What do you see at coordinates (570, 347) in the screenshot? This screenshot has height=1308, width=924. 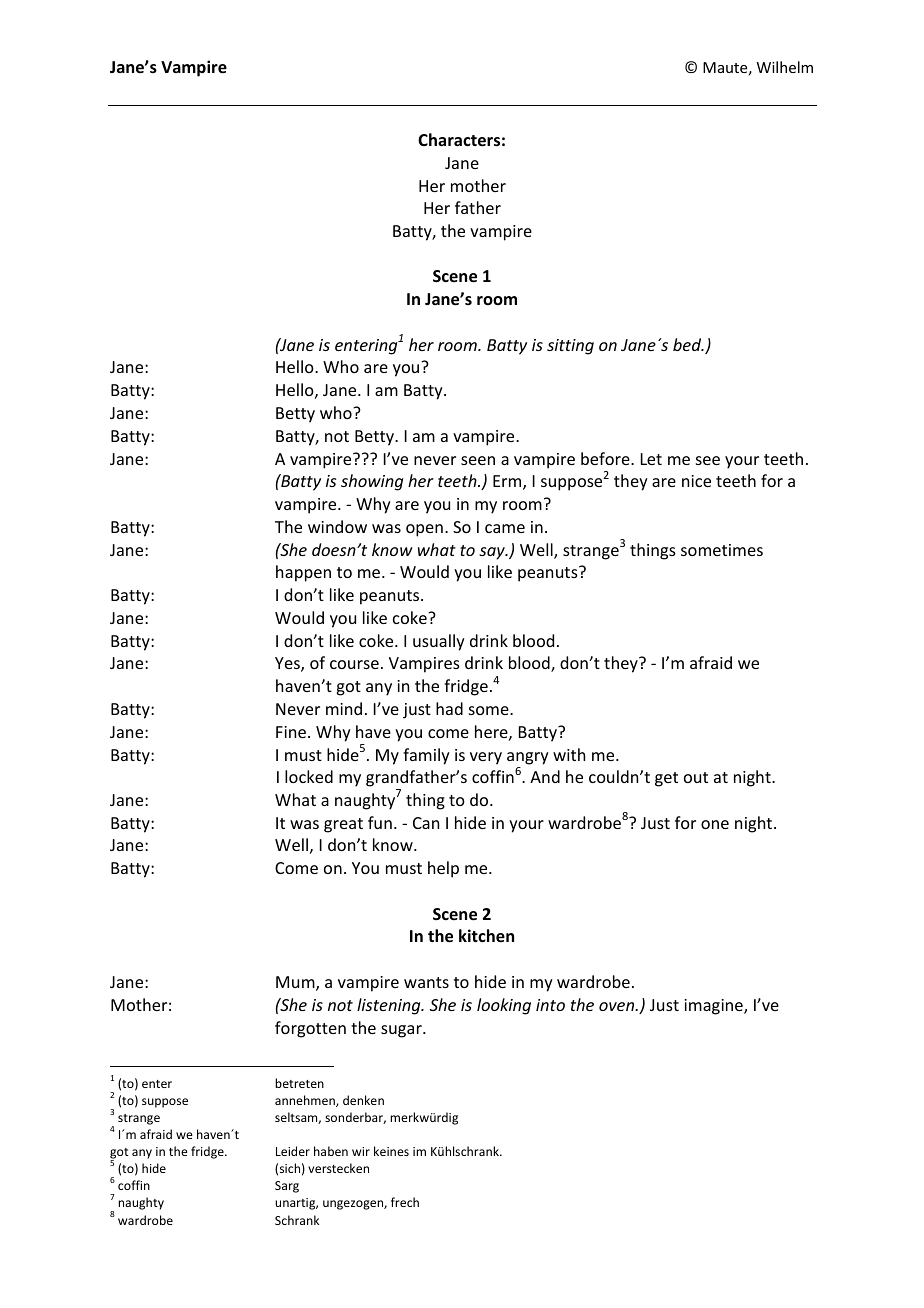 I see `sitting` at bounding box center [570, 347].
